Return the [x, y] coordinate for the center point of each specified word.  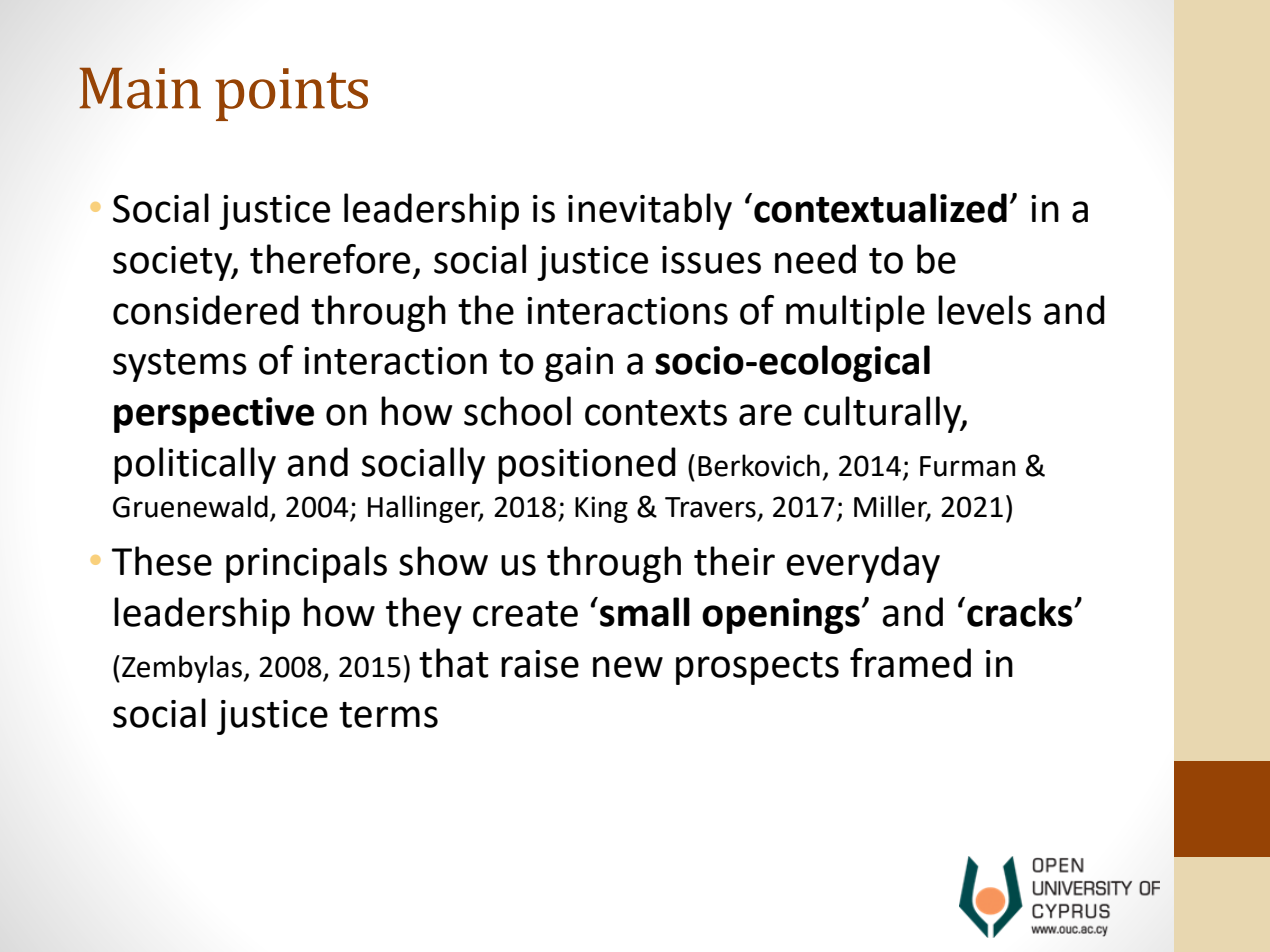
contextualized [880, 208]
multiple [855, 313]
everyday [863, 564]
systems [180, 365]
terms [388, 715]
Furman [968, 466]
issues [711, 260]
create [525, 614]
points [291, 94]
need [815, 259]
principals [306, 564]
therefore [330, 259]
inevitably [650, 211]
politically [195, 465]
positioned [587, 465]
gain [579, 364]
